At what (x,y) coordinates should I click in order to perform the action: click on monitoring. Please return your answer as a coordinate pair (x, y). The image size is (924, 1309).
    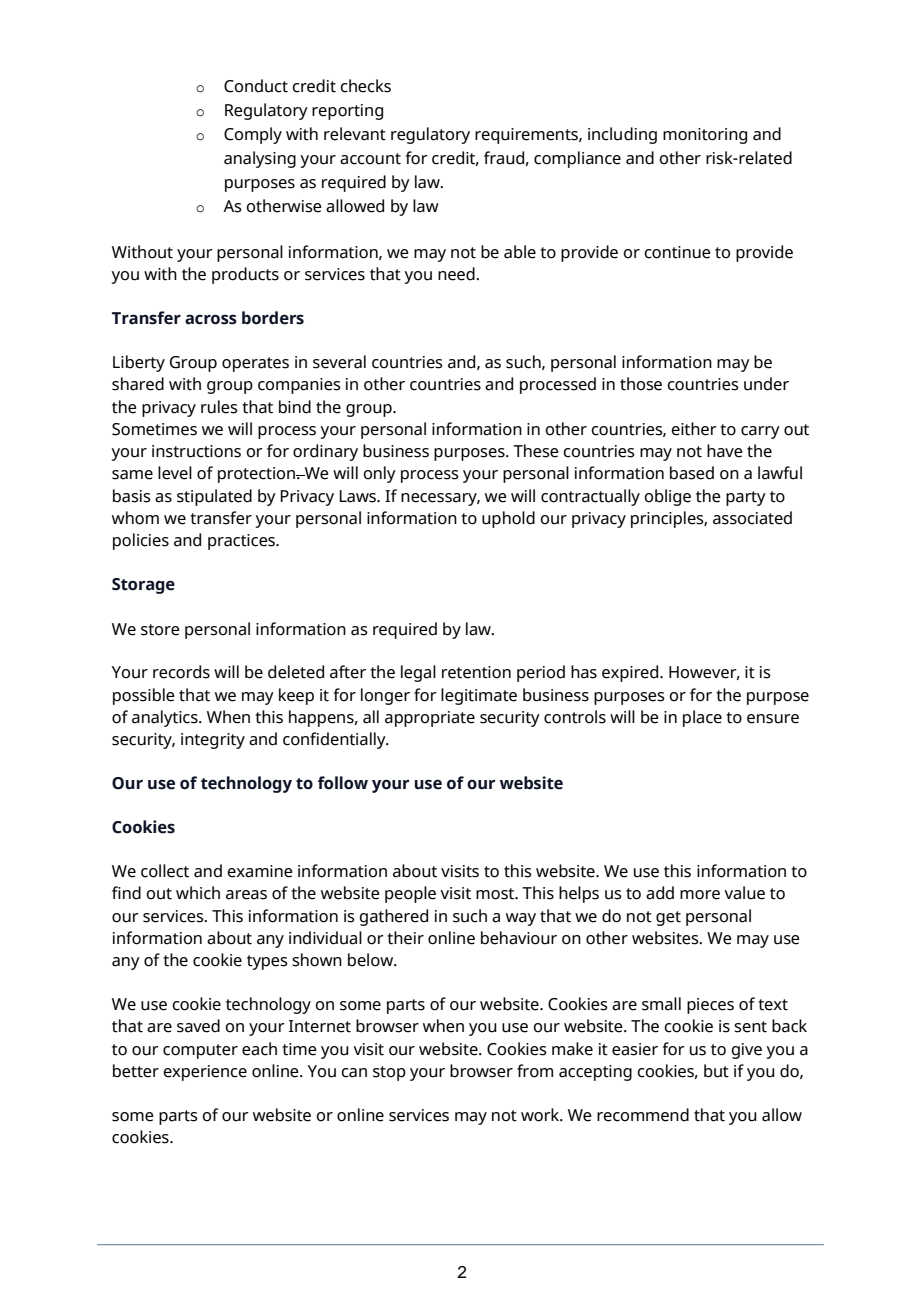
    Looking at the image, I should click on (705, 136).
